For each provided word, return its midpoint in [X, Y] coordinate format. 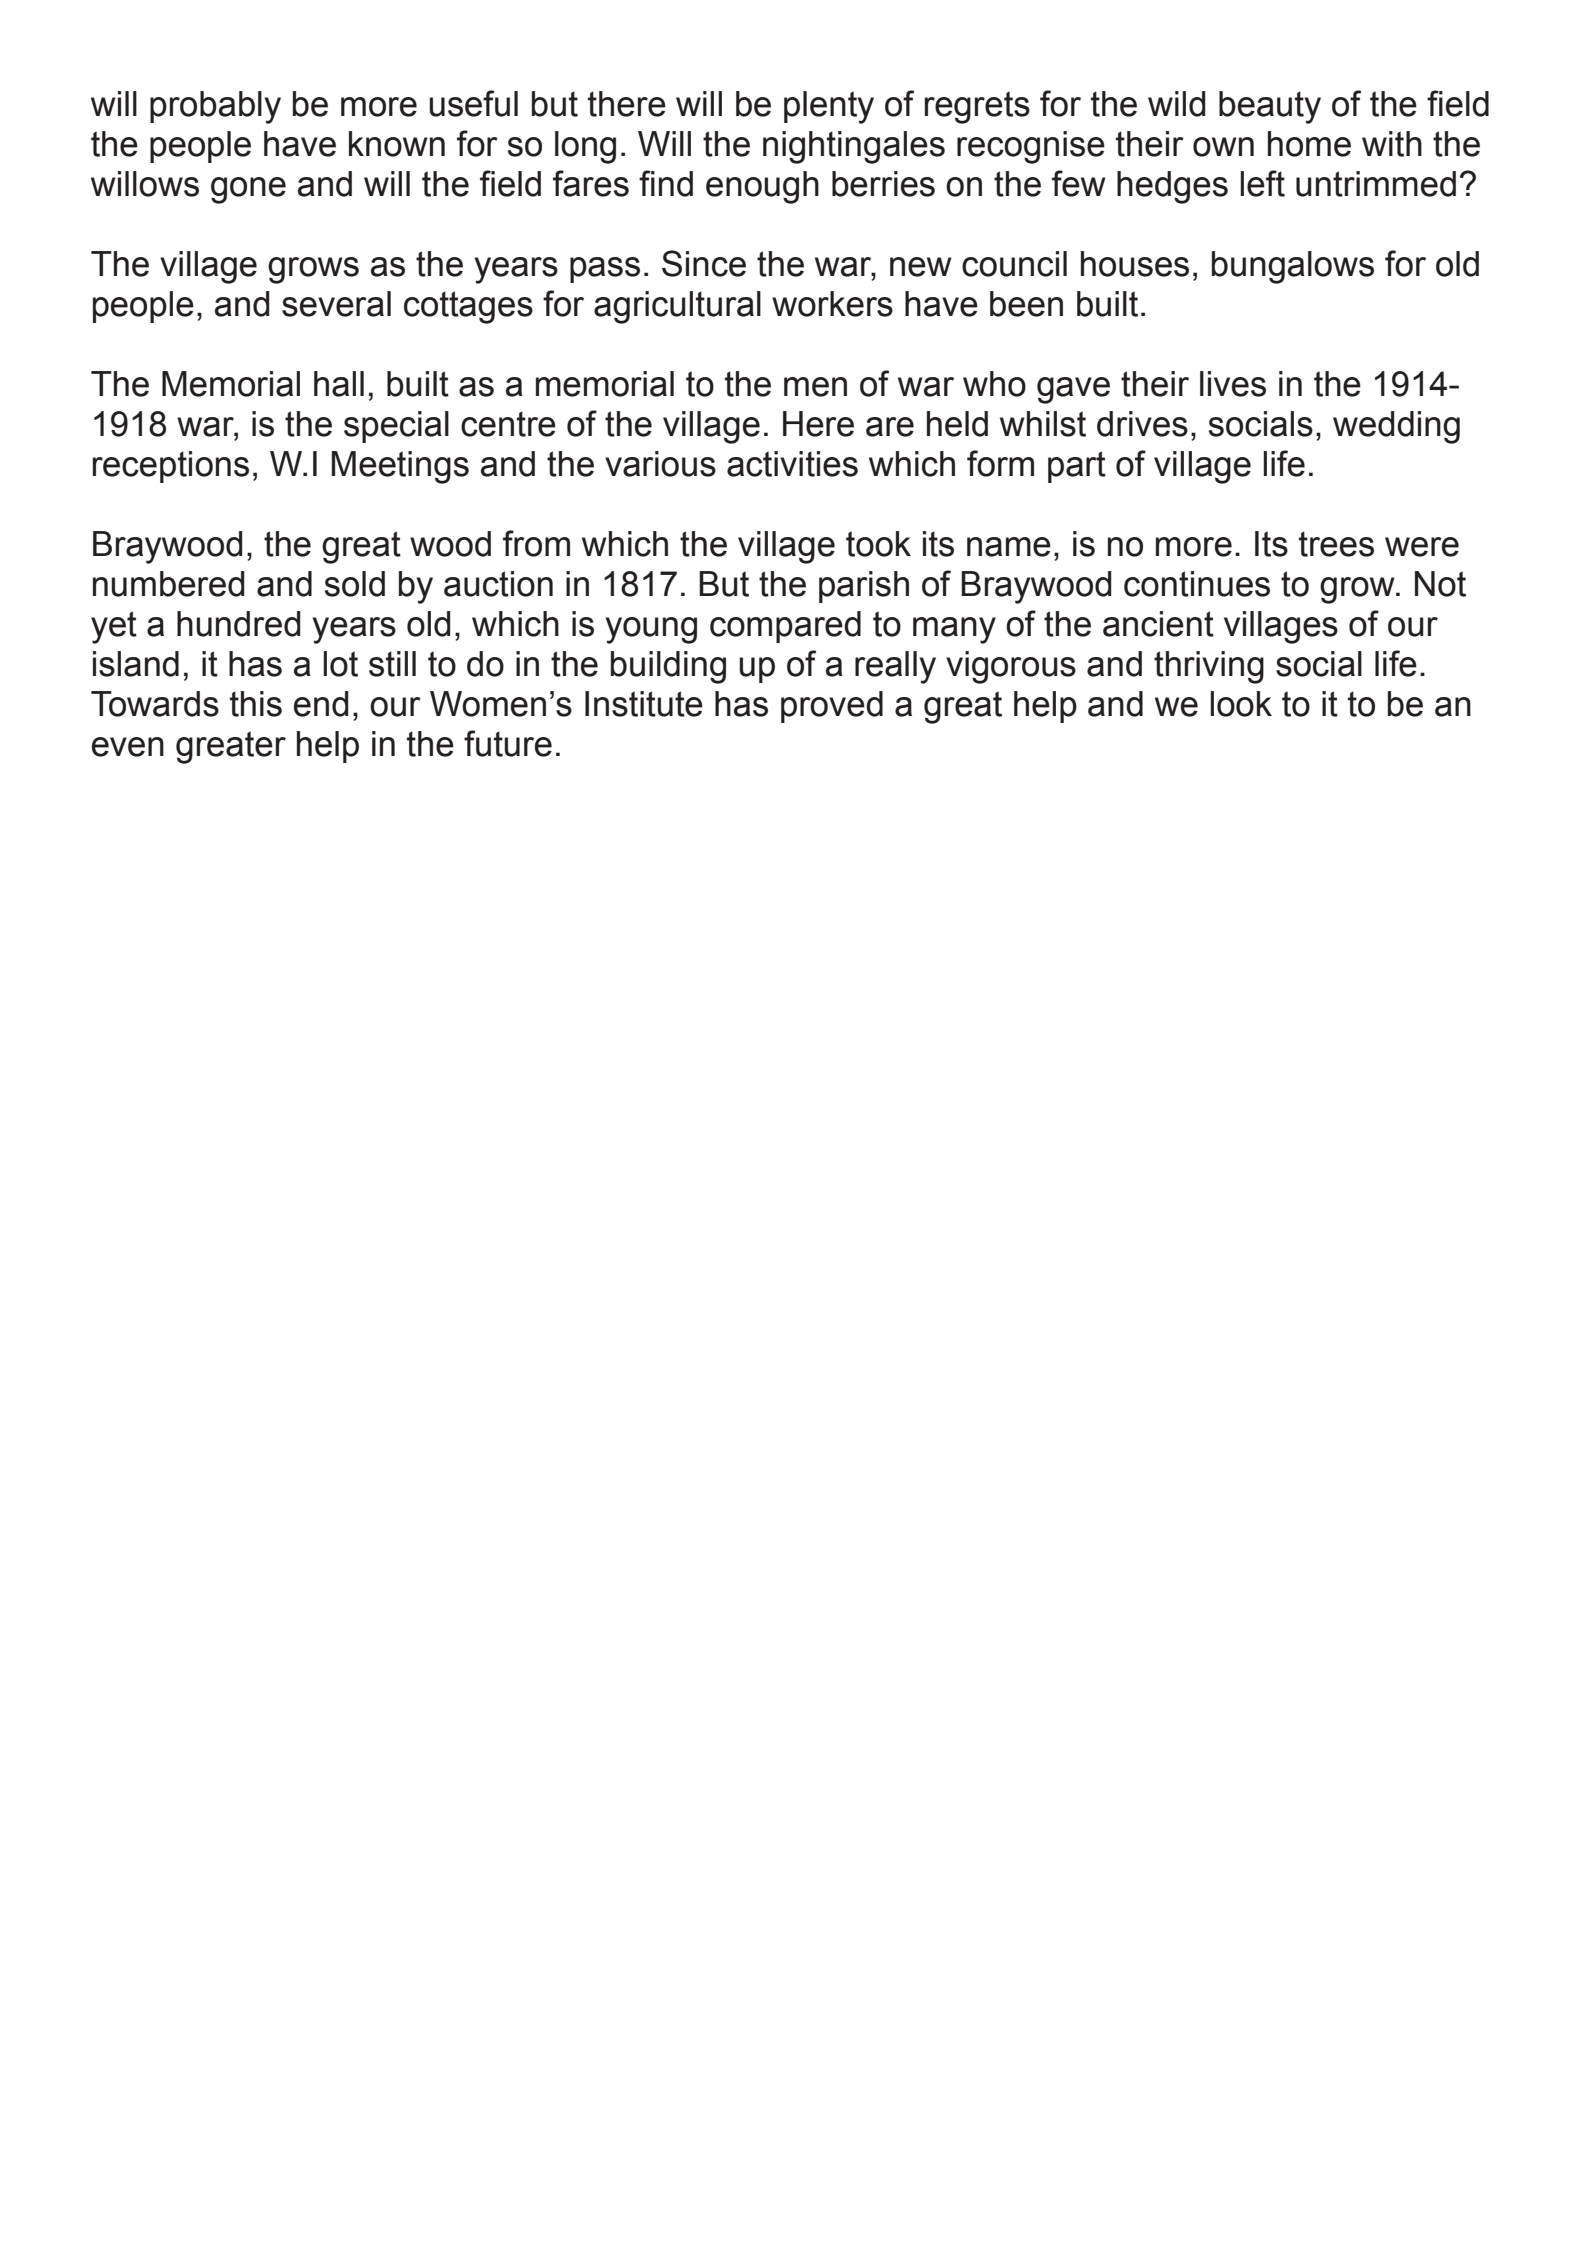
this [256, 704]
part [1077, 467]
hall [339, 384]
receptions [171, 467]
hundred [239, 624]
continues [1197, 584]
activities [792, 464]
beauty [1270, 107]
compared [785, 627]
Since [704, 263]
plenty [829, 107]
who [994, 384]
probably [215, 107]
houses [1135, 264]
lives [1233, 384]
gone [248, 190]
